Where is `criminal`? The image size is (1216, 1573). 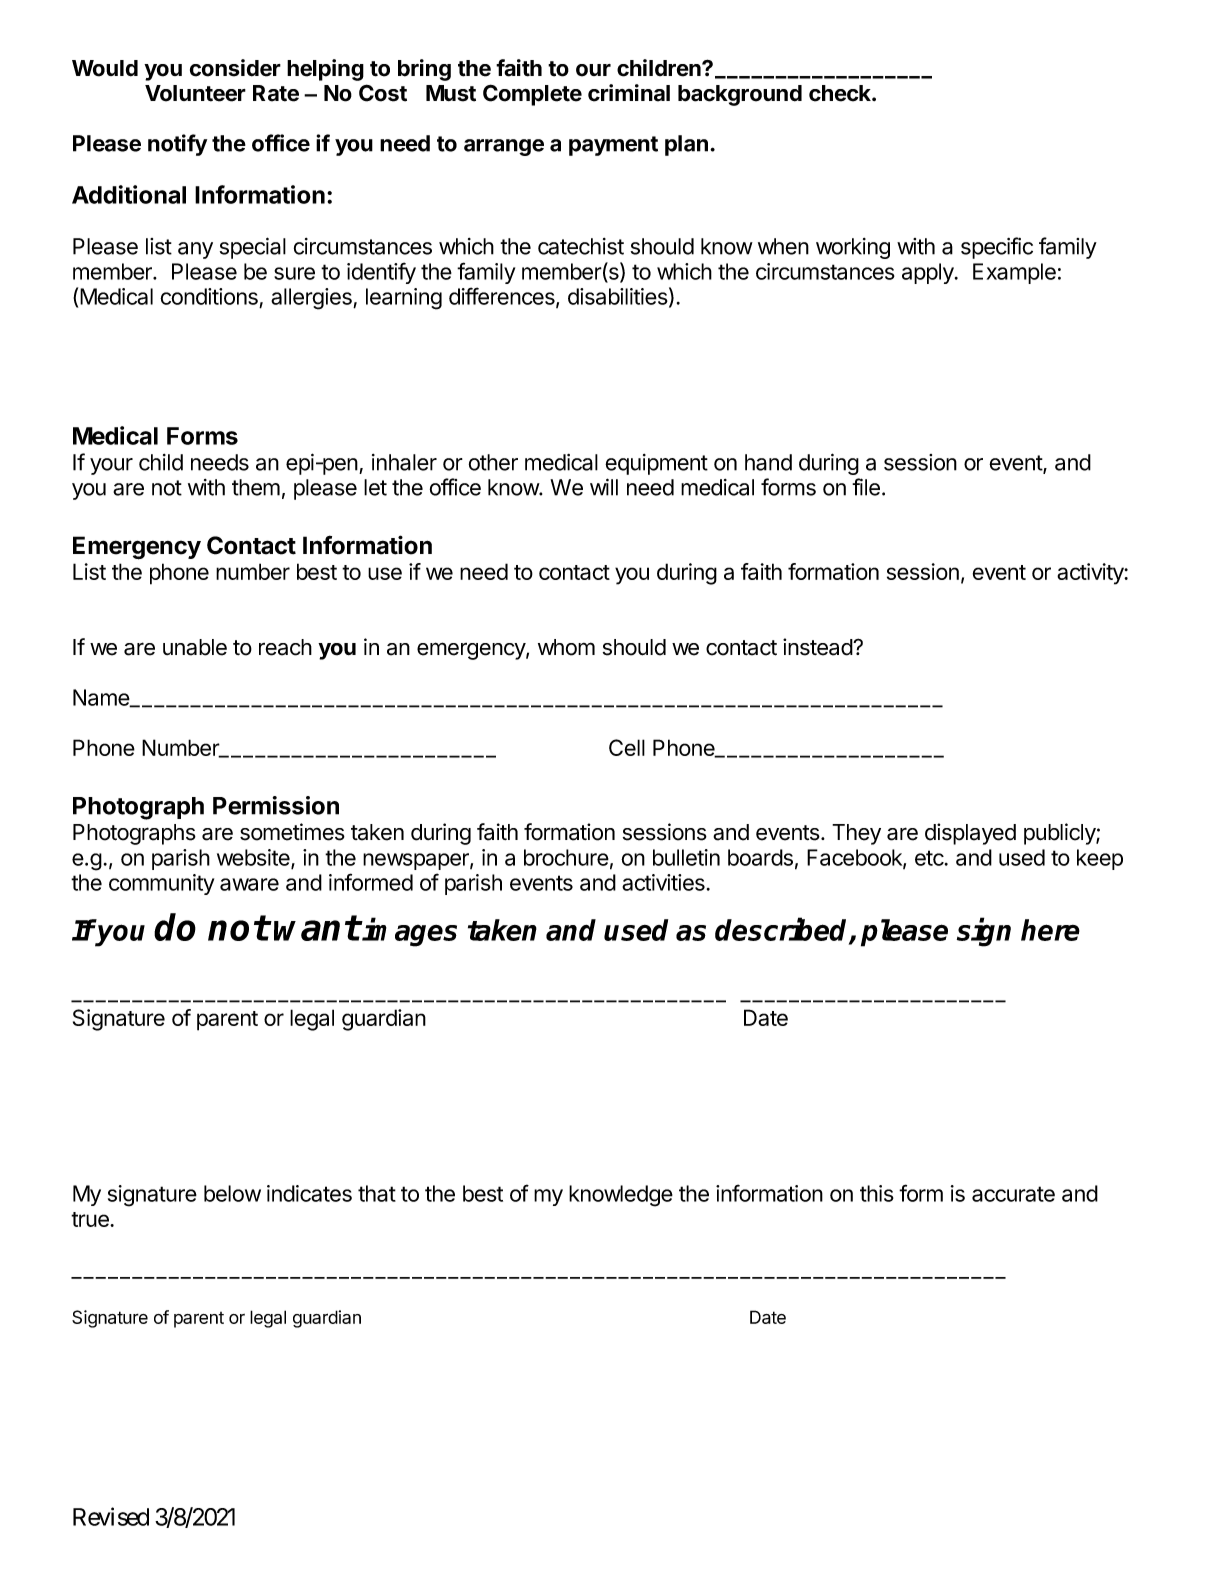 criminal is located at coordinates (629, 93).
